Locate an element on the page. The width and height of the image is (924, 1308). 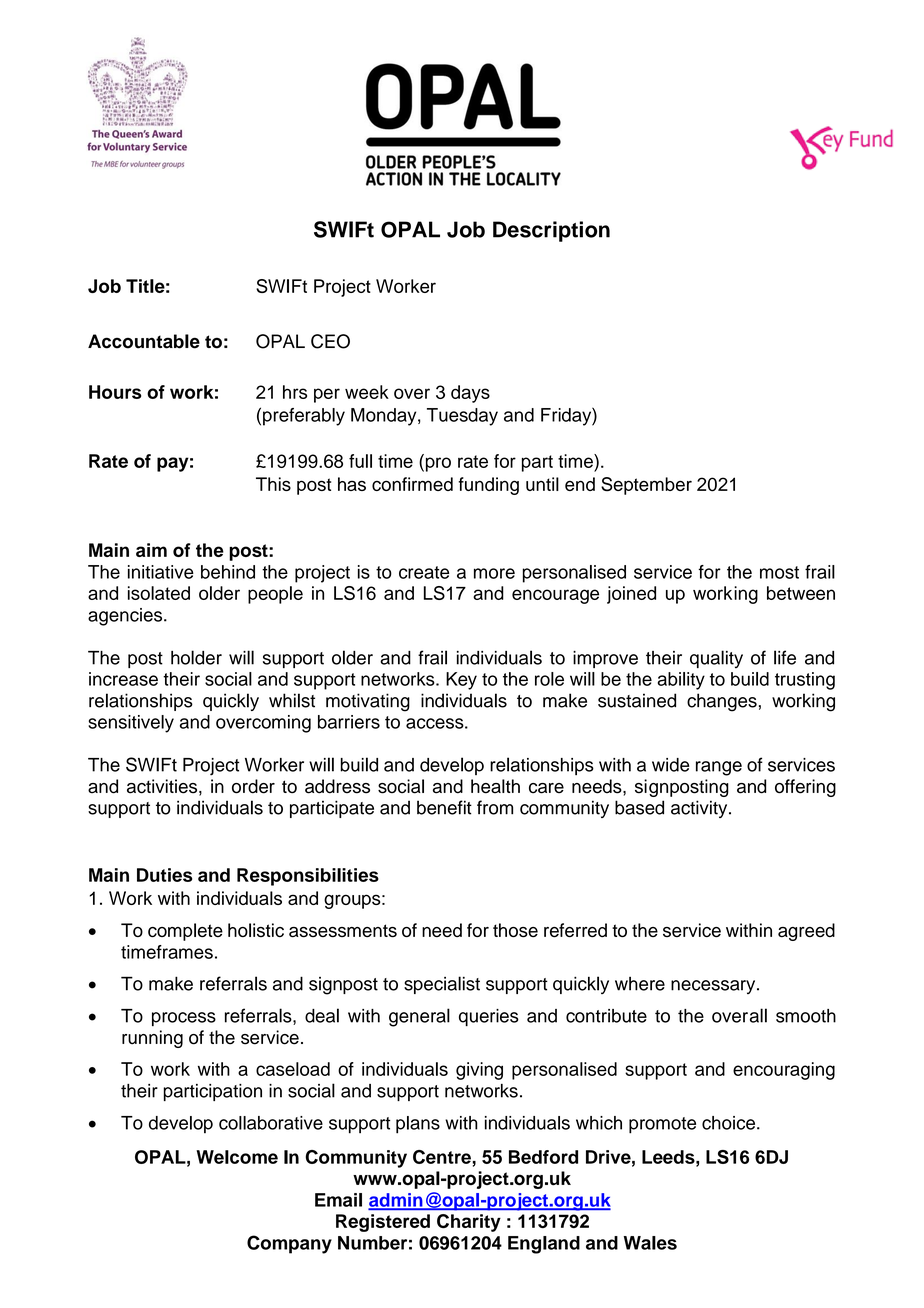
those is located at coordinates (515, 930).
